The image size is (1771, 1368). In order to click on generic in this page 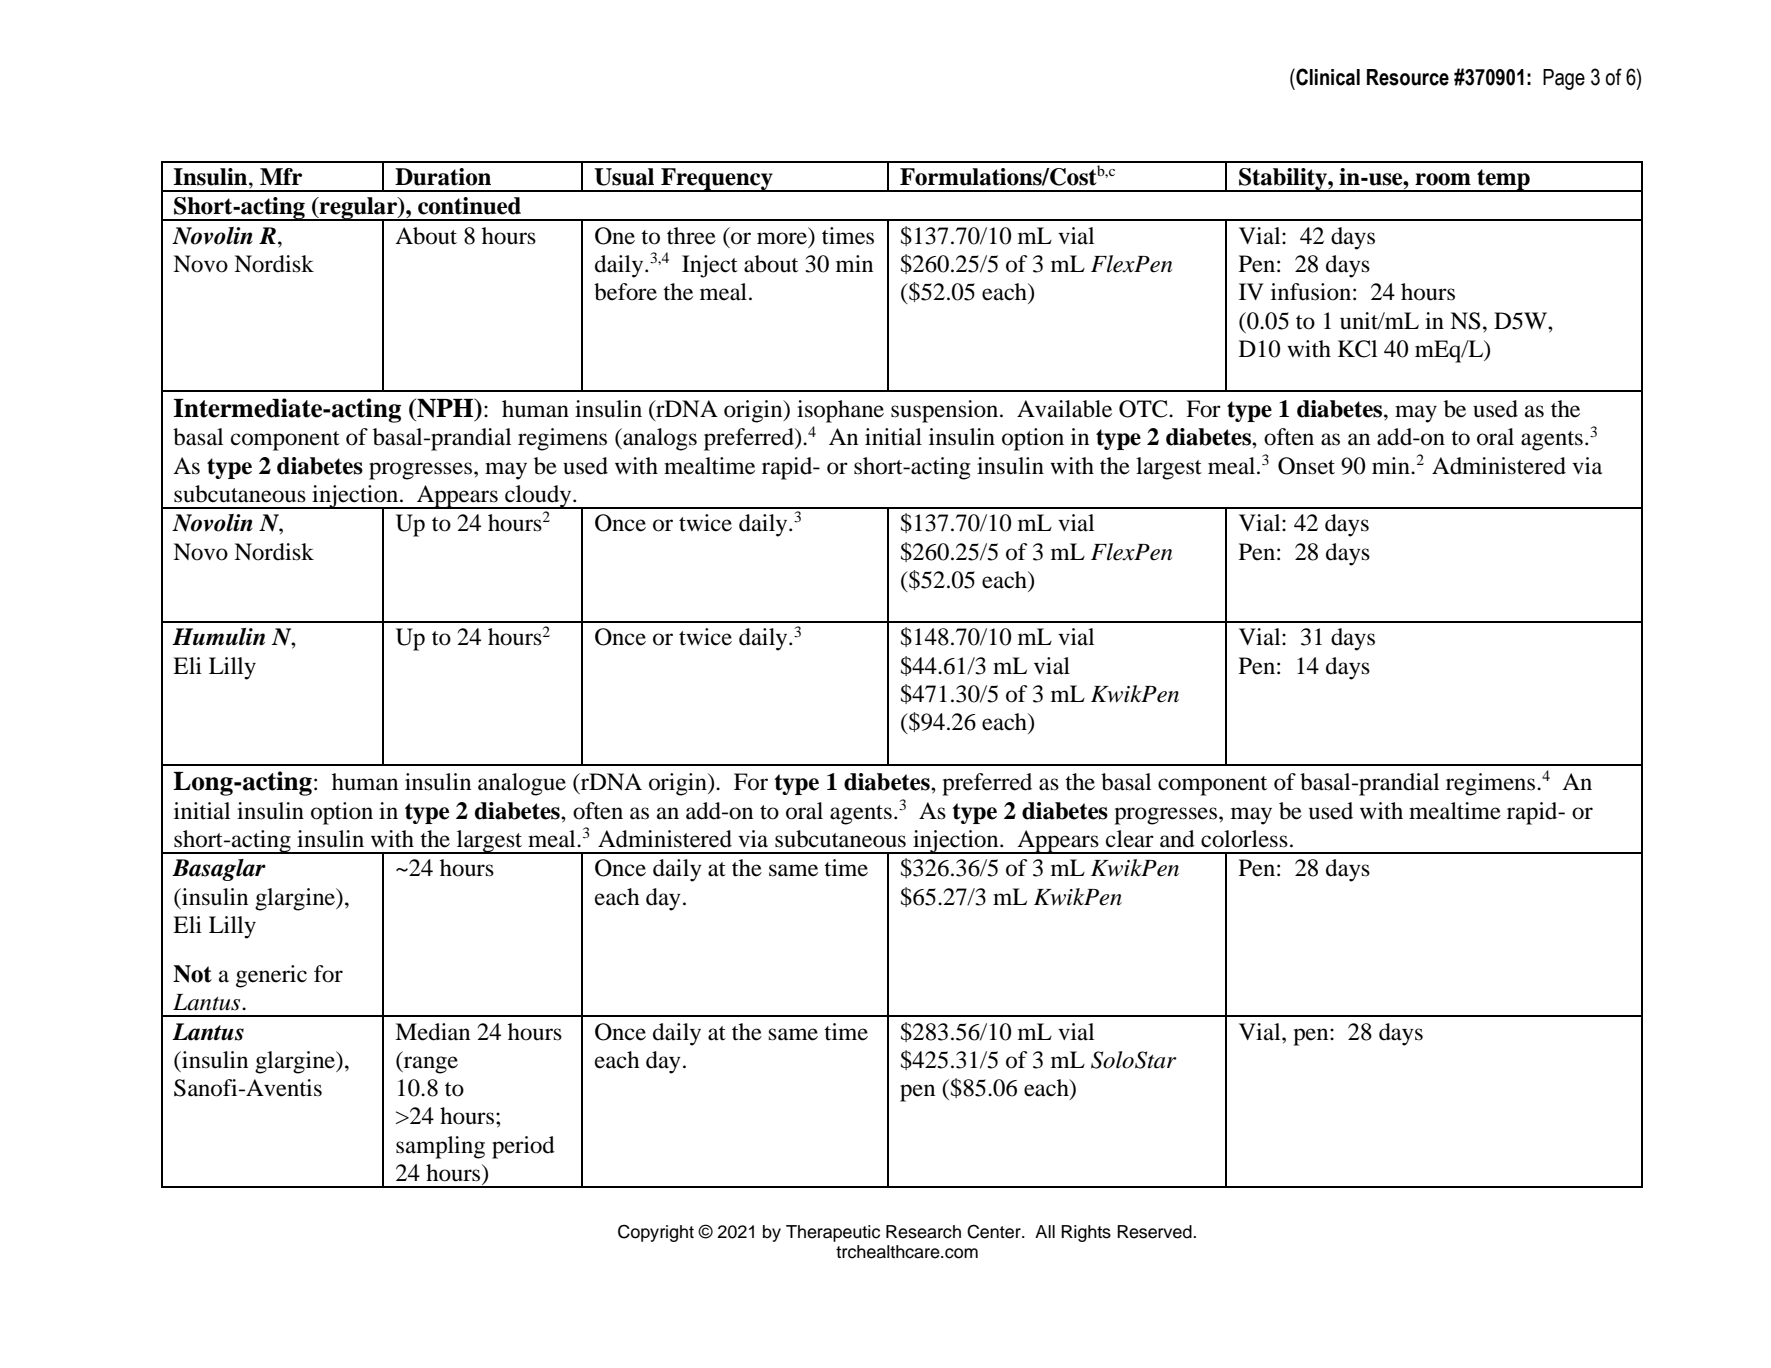, I will do `click(271, 976)`.
